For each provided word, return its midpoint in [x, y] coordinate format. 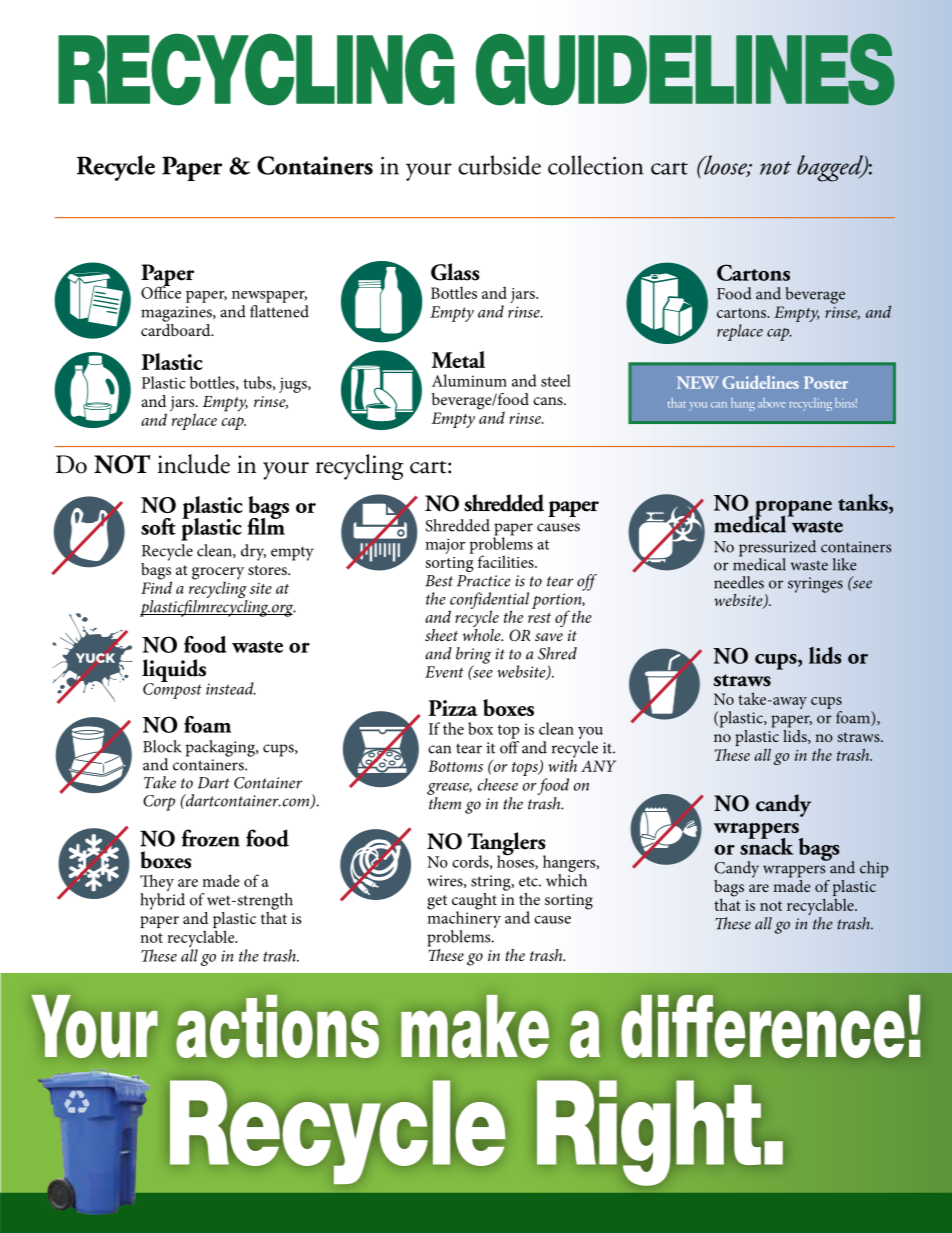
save [549, 637]
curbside [499, 165]
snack [766, 845]
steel [556, 380]
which [566, 880]
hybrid [162, 901]
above [772, 403]
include [194, 464]
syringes [815, 585]
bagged [831, 168]
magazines [177, 314]
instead [231, 688]
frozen [211, 838]
